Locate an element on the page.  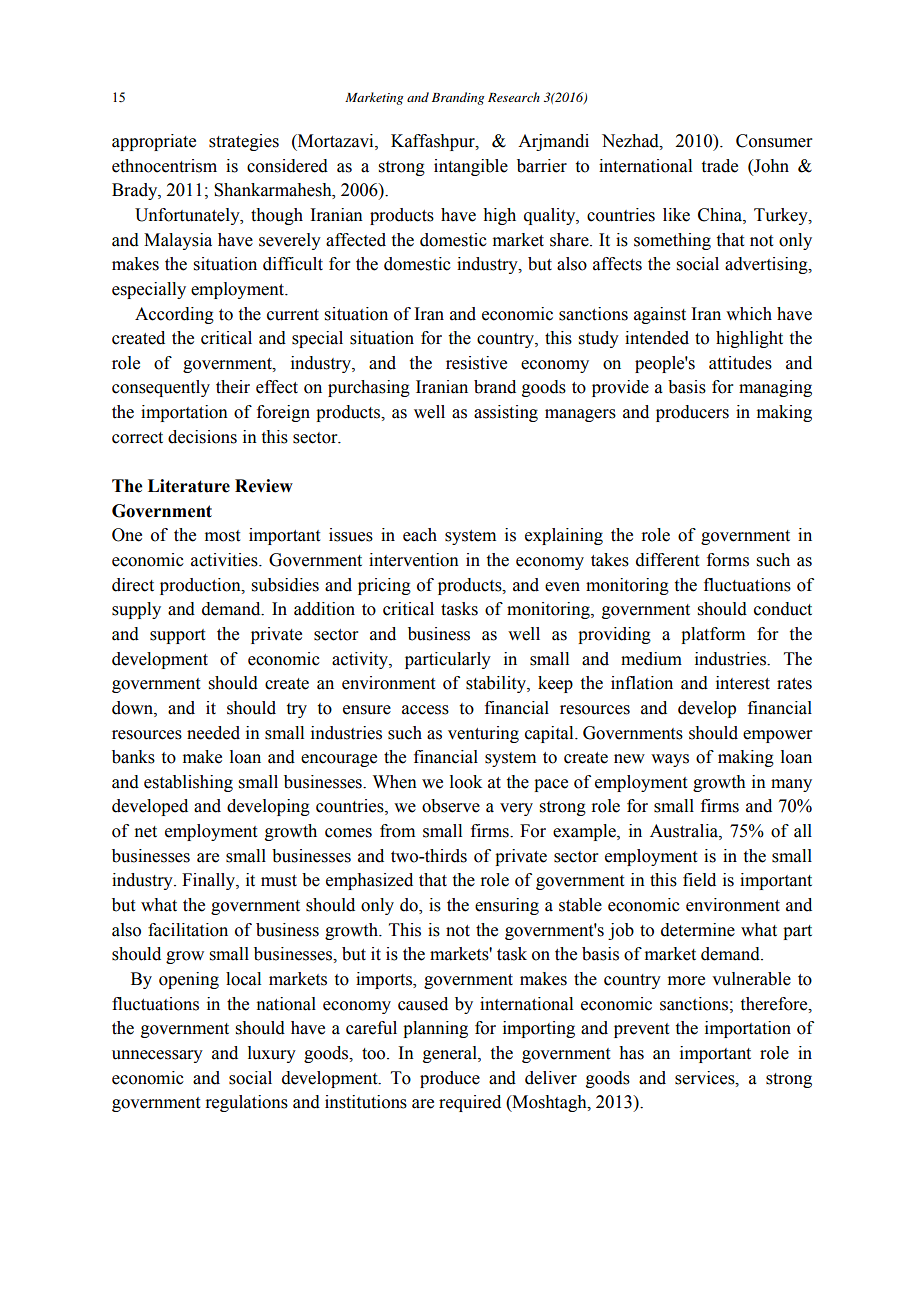
strategies is located at coordinates (244, 142).
